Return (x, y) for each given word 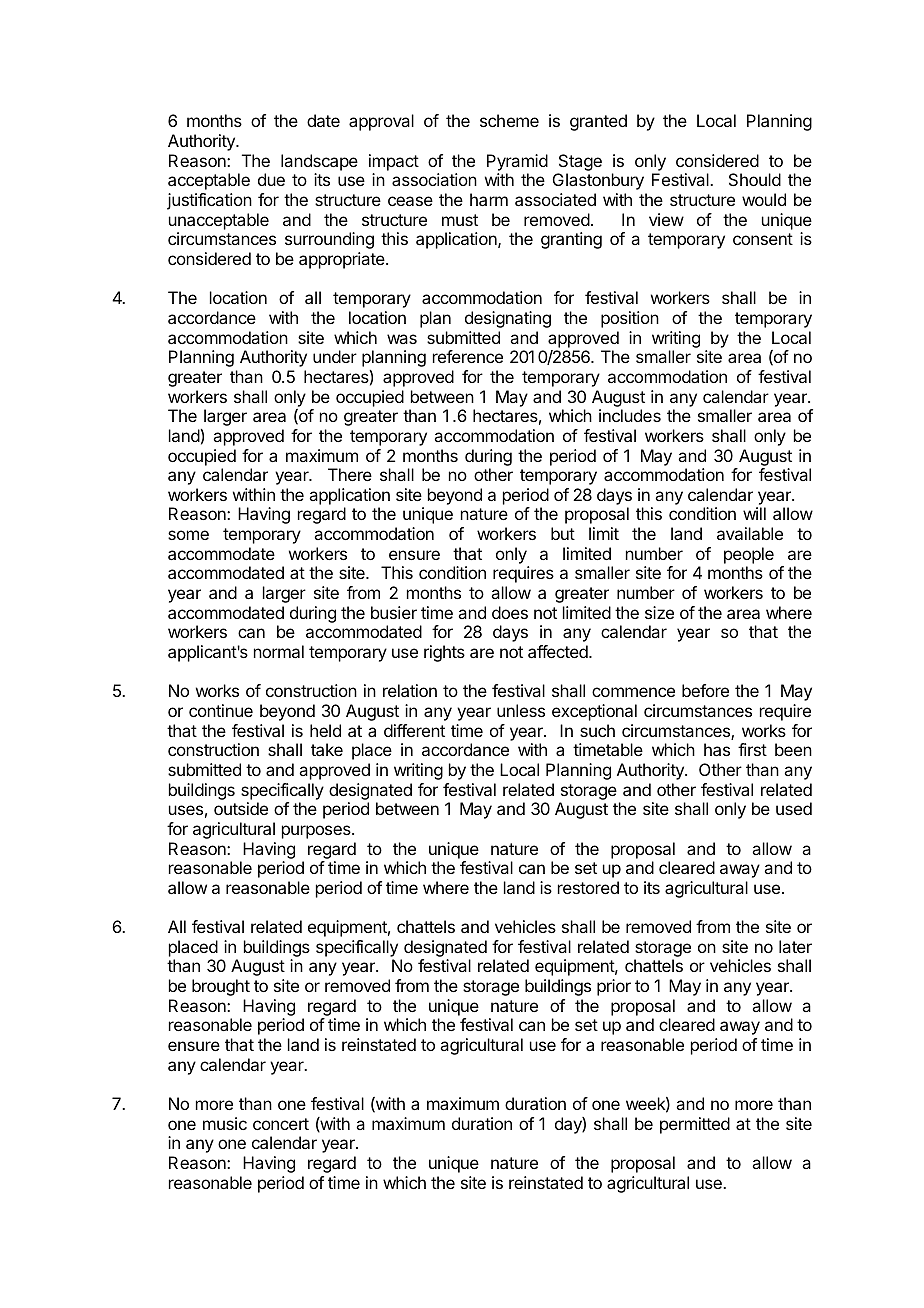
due (271, 179)
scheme (509, 120)
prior (614, 987)
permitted (695, 1125)
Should (755, 179)
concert (281, 1124)
